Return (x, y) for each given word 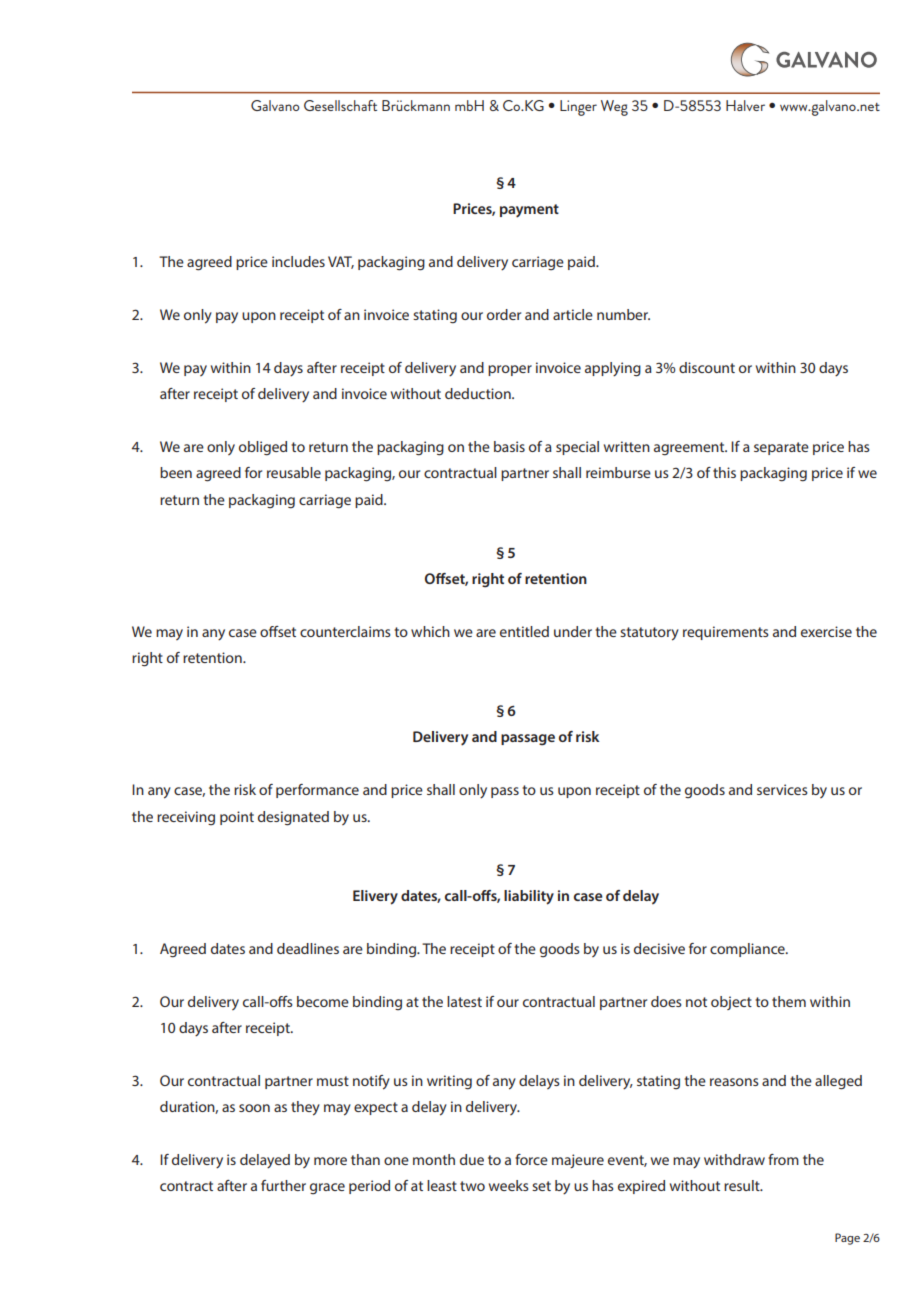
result (743, 1185)
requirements (726, 633)
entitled (524, 631)
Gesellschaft (340, 105)
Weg (614, 108)
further (283, 1185)
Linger (578, 108)
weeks (509, 1185)
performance (317, 791)
